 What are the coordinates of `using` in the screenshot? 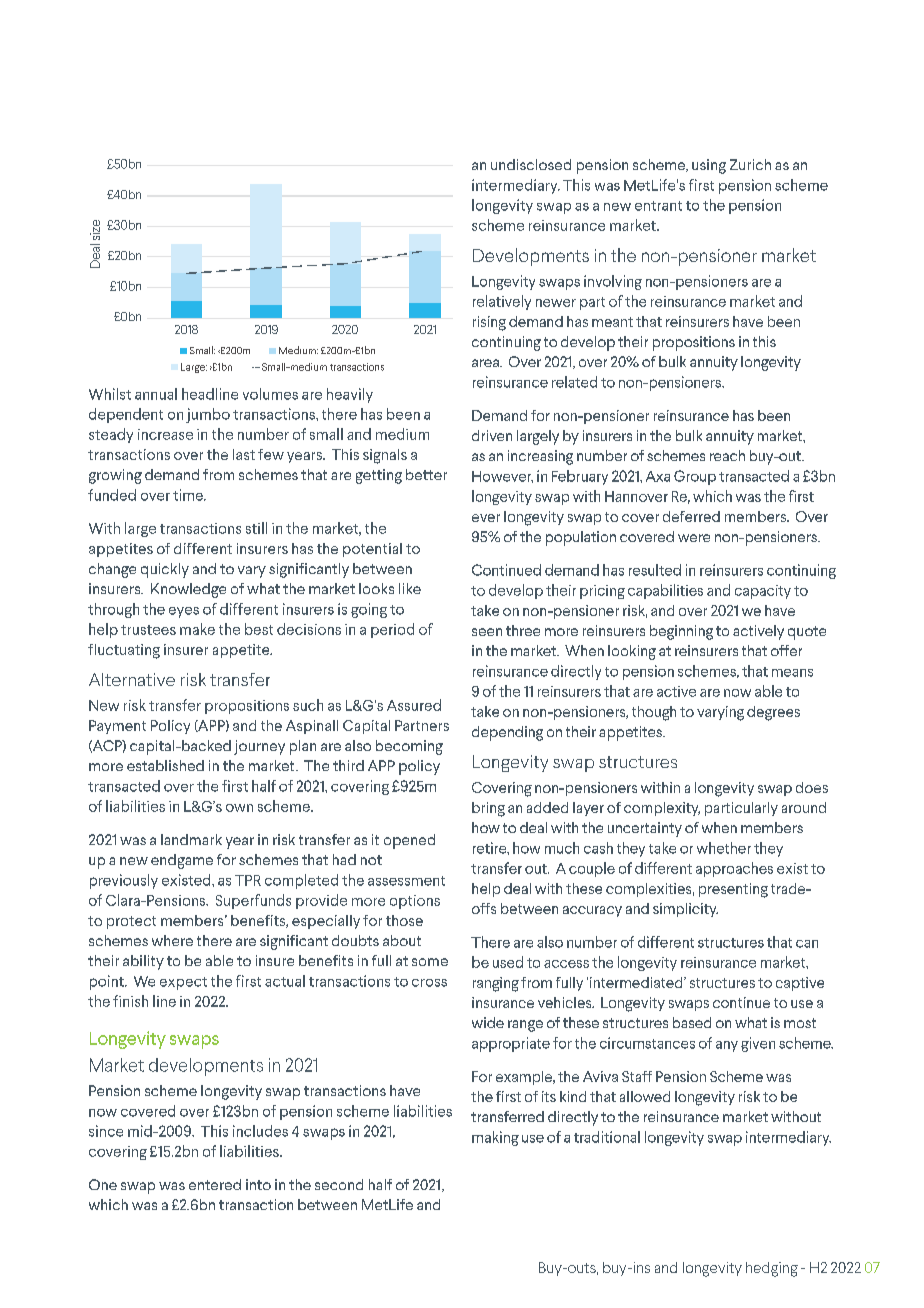 It's located at (709, 166).
